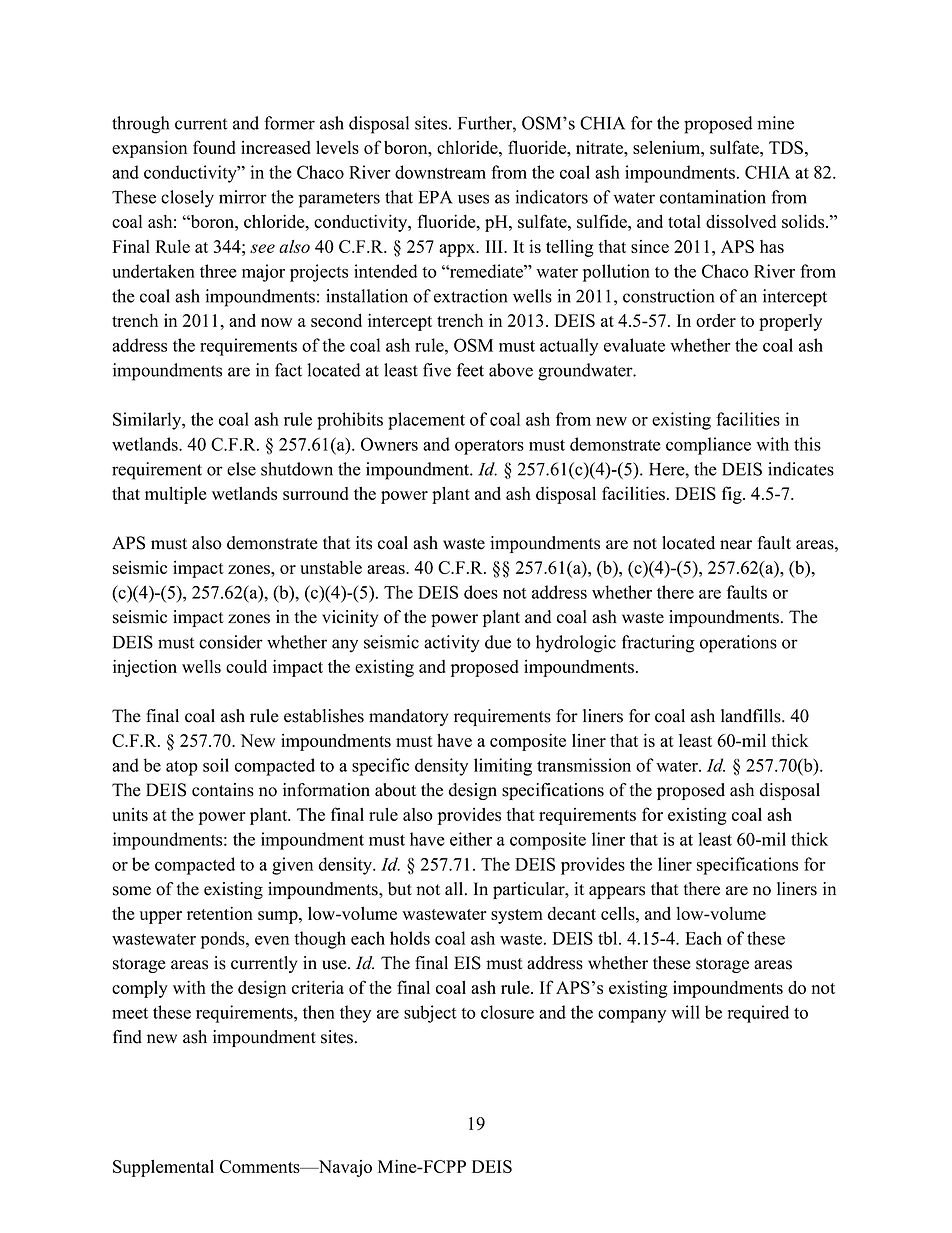 The width and height of the document is (952, 1233). What do you see at coordinates (214, 147) in the document?
I see `found` at bounding box center [214, 147].
